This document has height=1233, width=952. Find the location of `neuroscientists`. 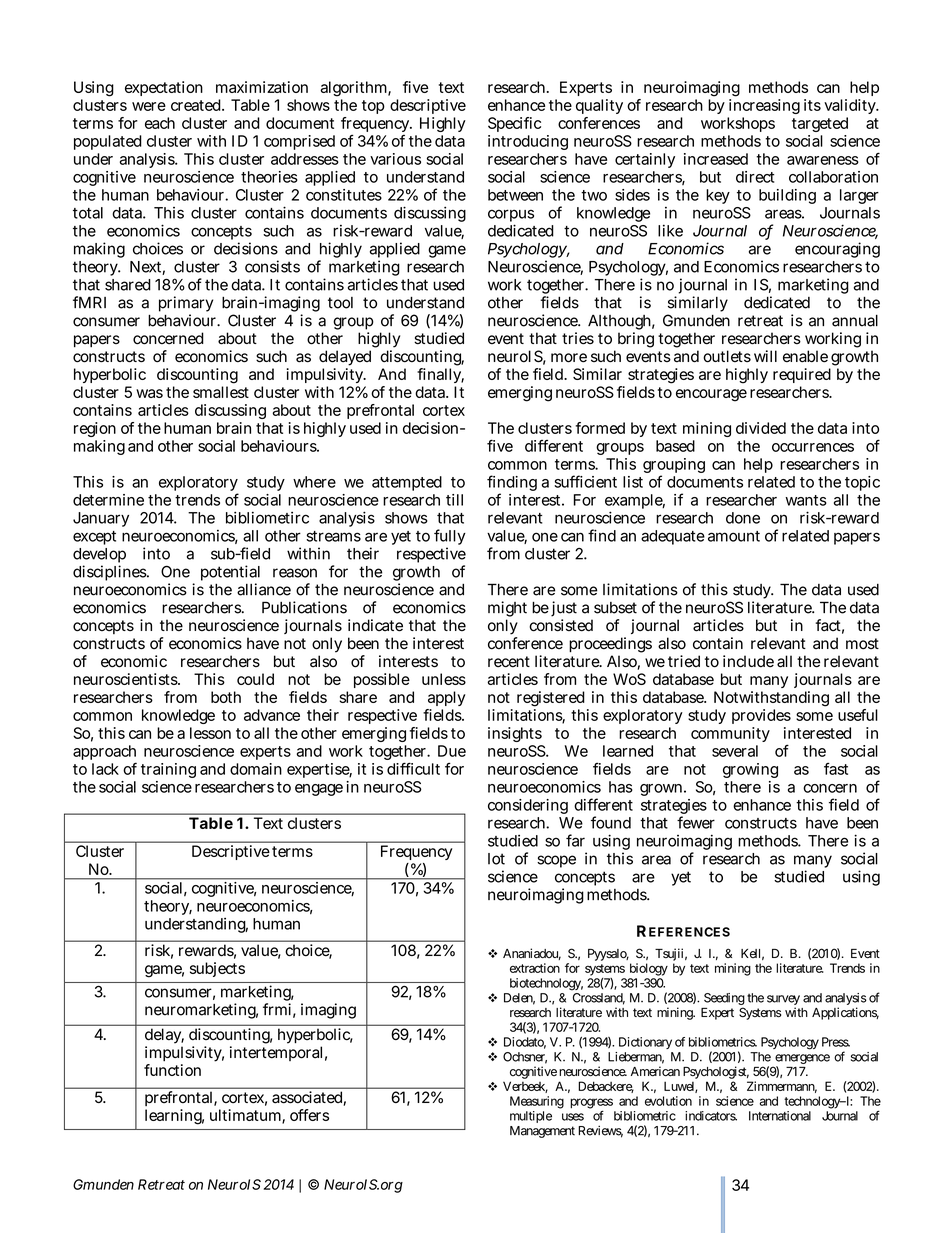

neuroscientists is located at coordinates (127, 679).
